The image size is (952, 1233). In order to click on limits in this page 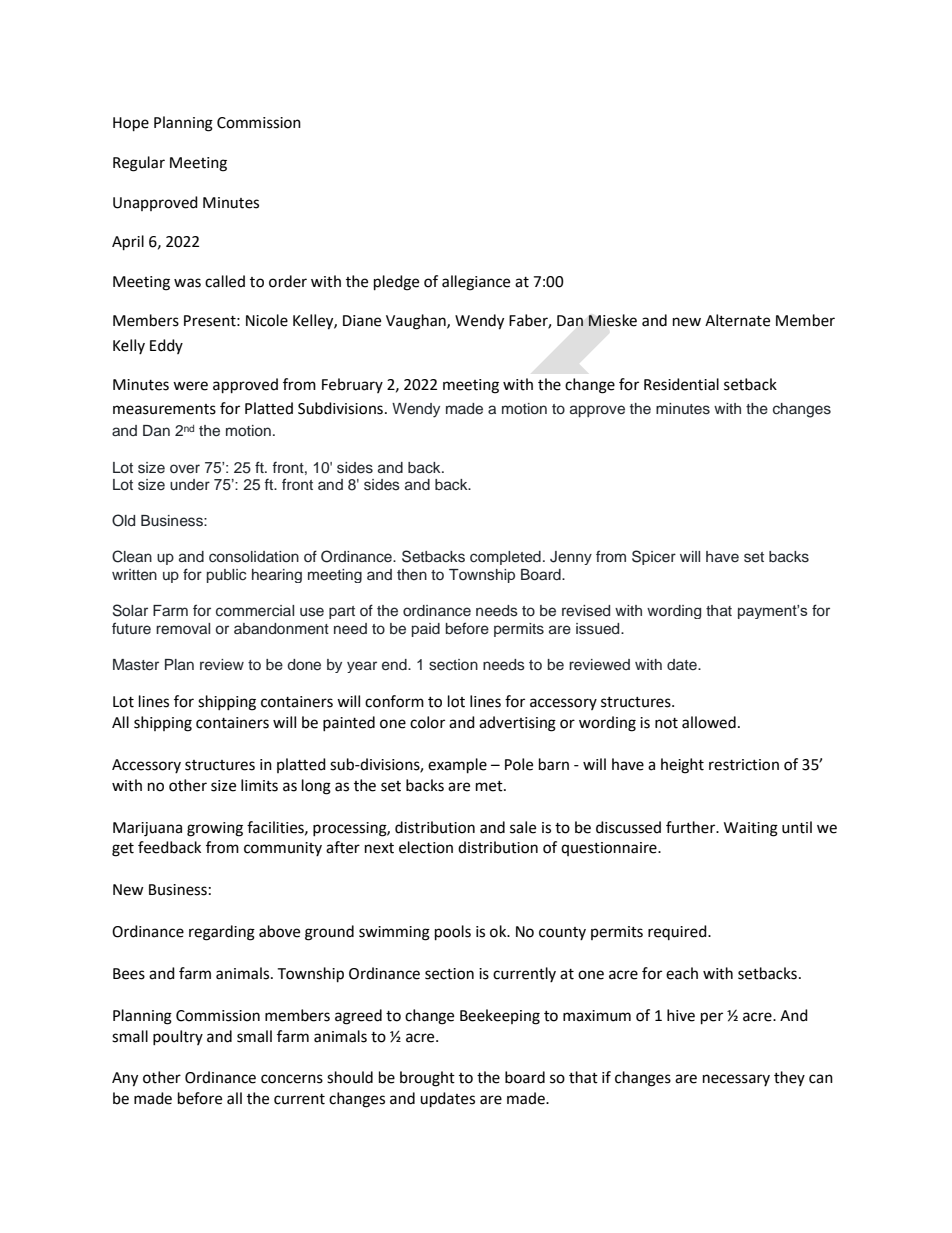, I will do `click(259, 785)`.
